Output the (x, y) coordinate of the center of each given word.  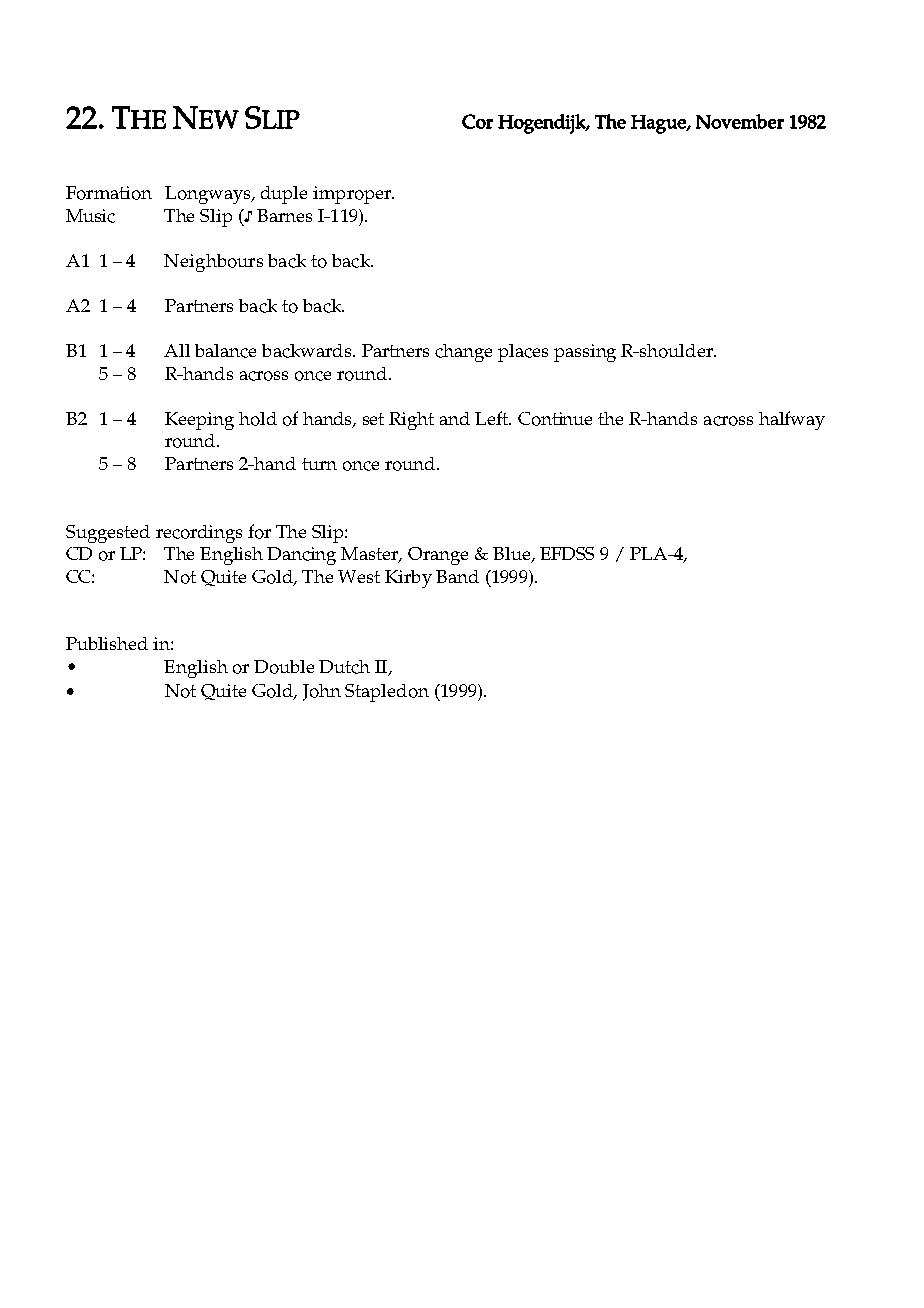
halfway (792, 420)
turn (319, 464)
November (740, 121)
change (463, 353)
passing (585, 353)
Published (107, 643)
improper (353, 195)
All (177, 350)
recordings (199, 534)
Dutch (344, 667)
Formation (109, 193)
